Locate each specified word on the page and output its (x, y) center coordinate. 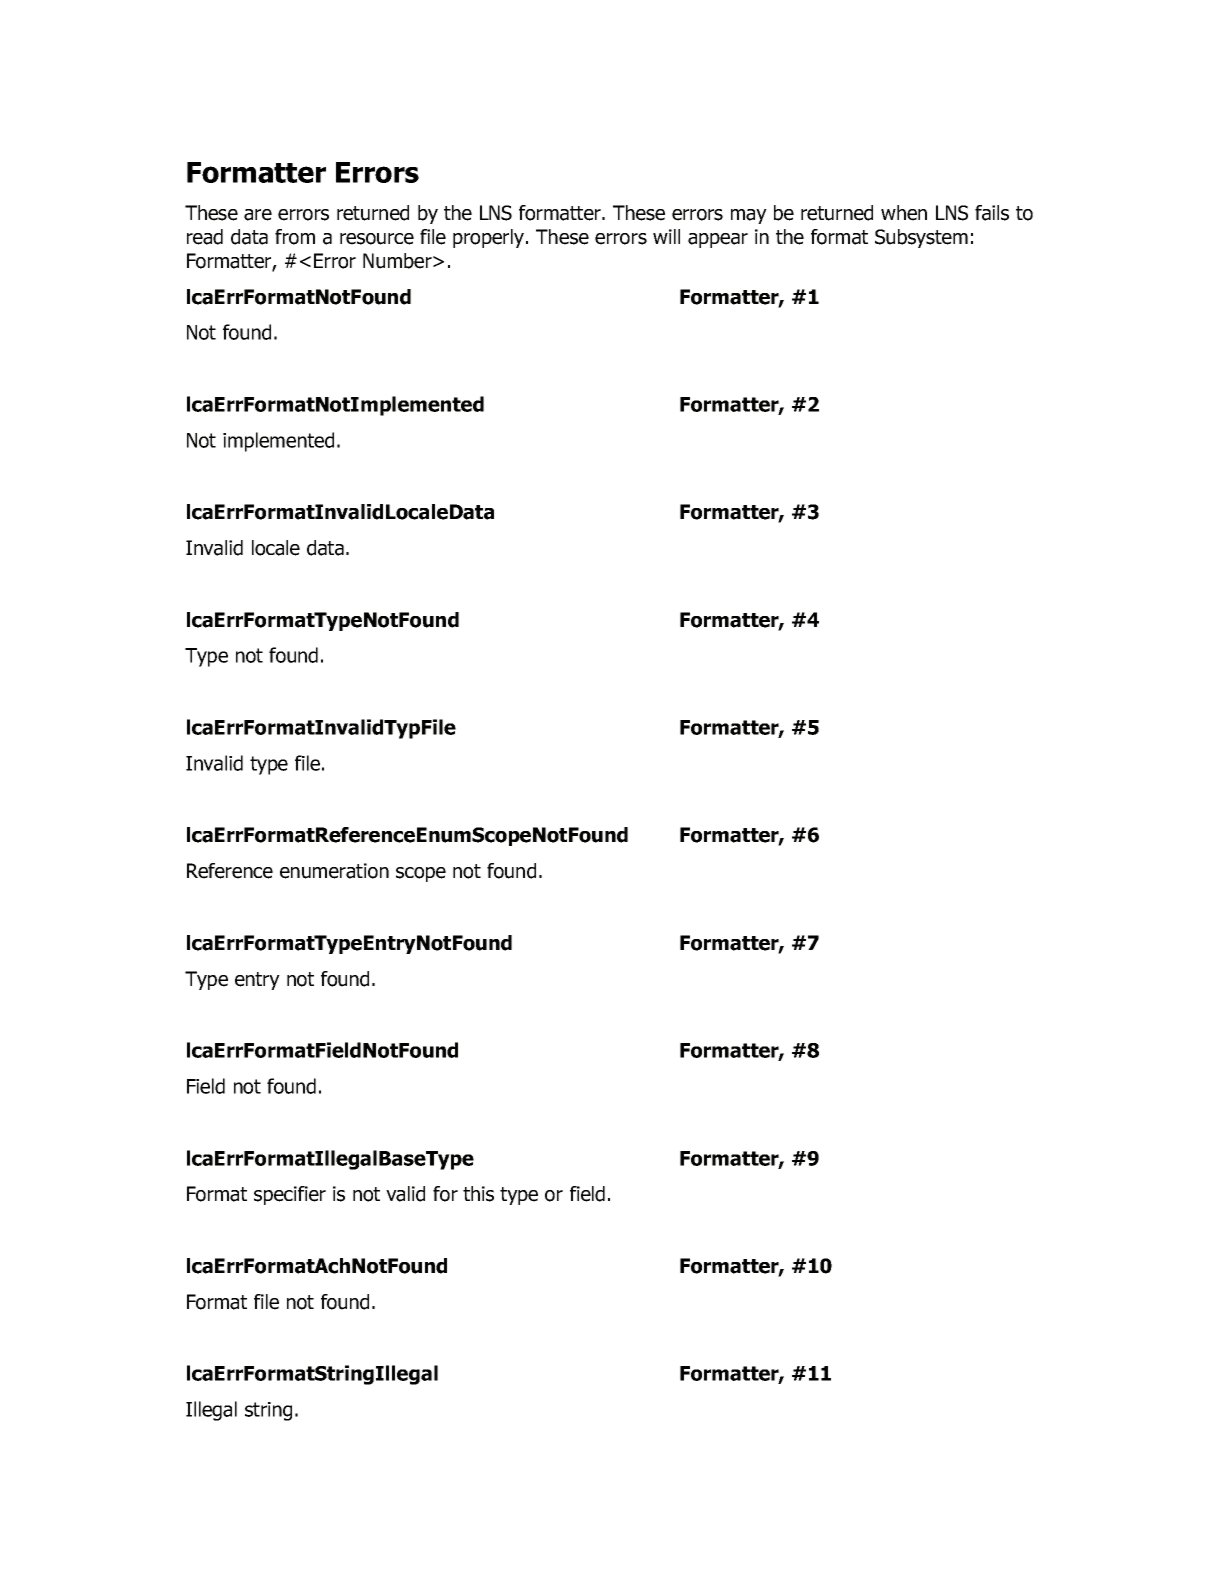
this (478, 1194)
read (205, 237)
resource (377, 239)
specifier (290, 1195)
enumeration (334, 871)
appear (718, 240)
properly (490, 238)
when (904, 213)
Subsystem (921, 238)
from (295, 237)
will (666, 236)
